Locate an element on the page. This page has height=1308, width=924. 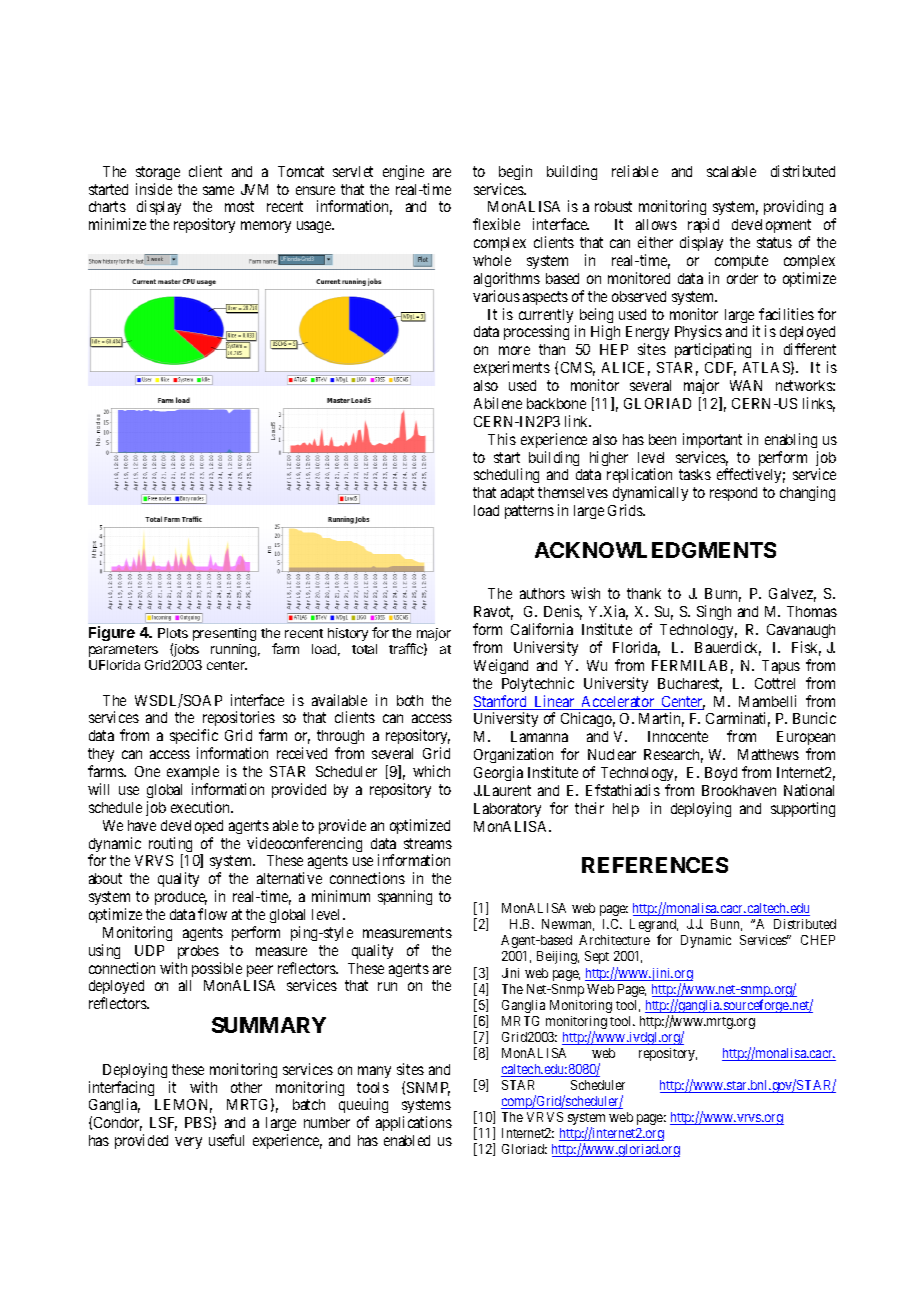
Stanford is located at coordinates (501, 702).
